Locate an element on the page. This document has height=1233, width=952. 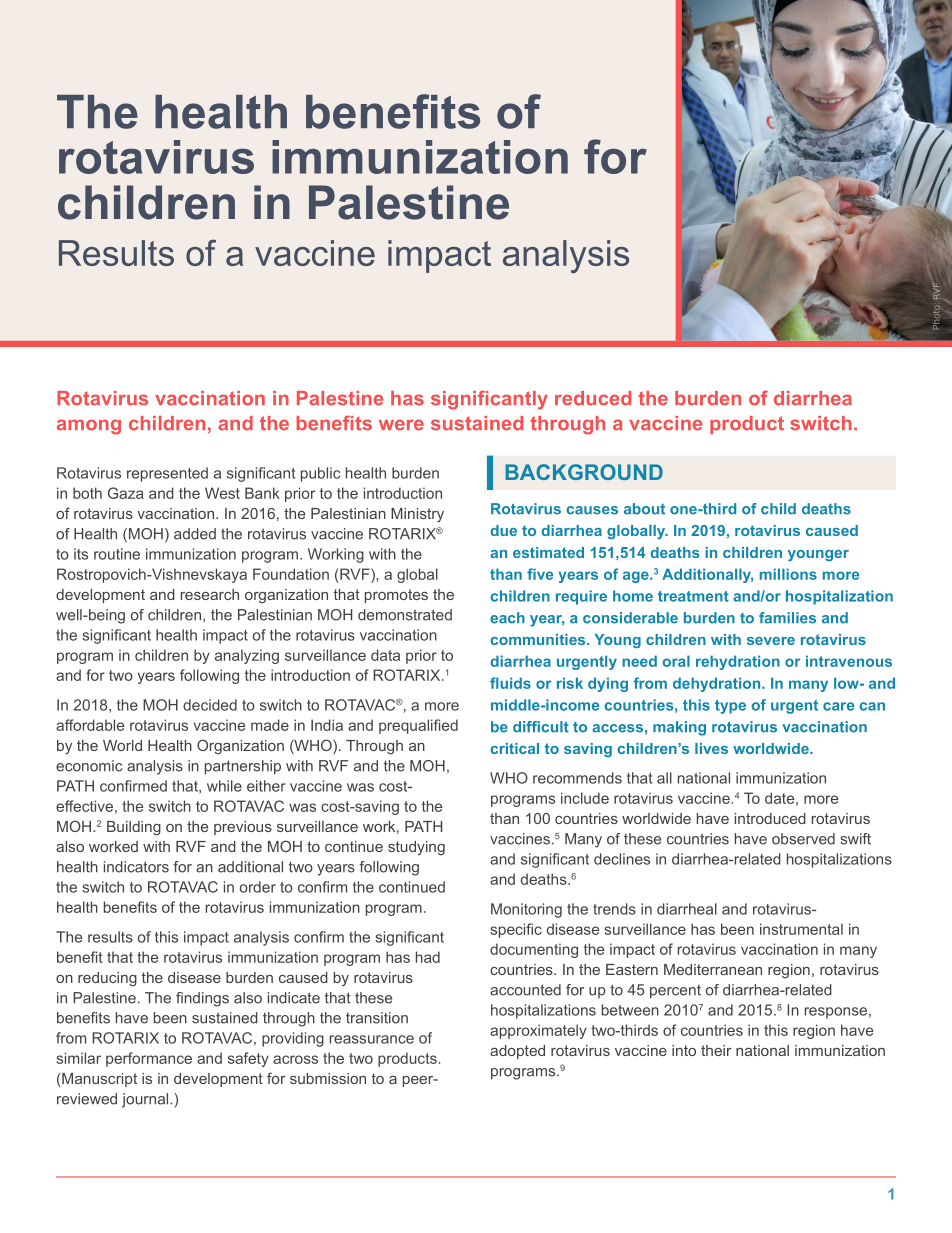
performance is located at coordinates (149, 1059).
